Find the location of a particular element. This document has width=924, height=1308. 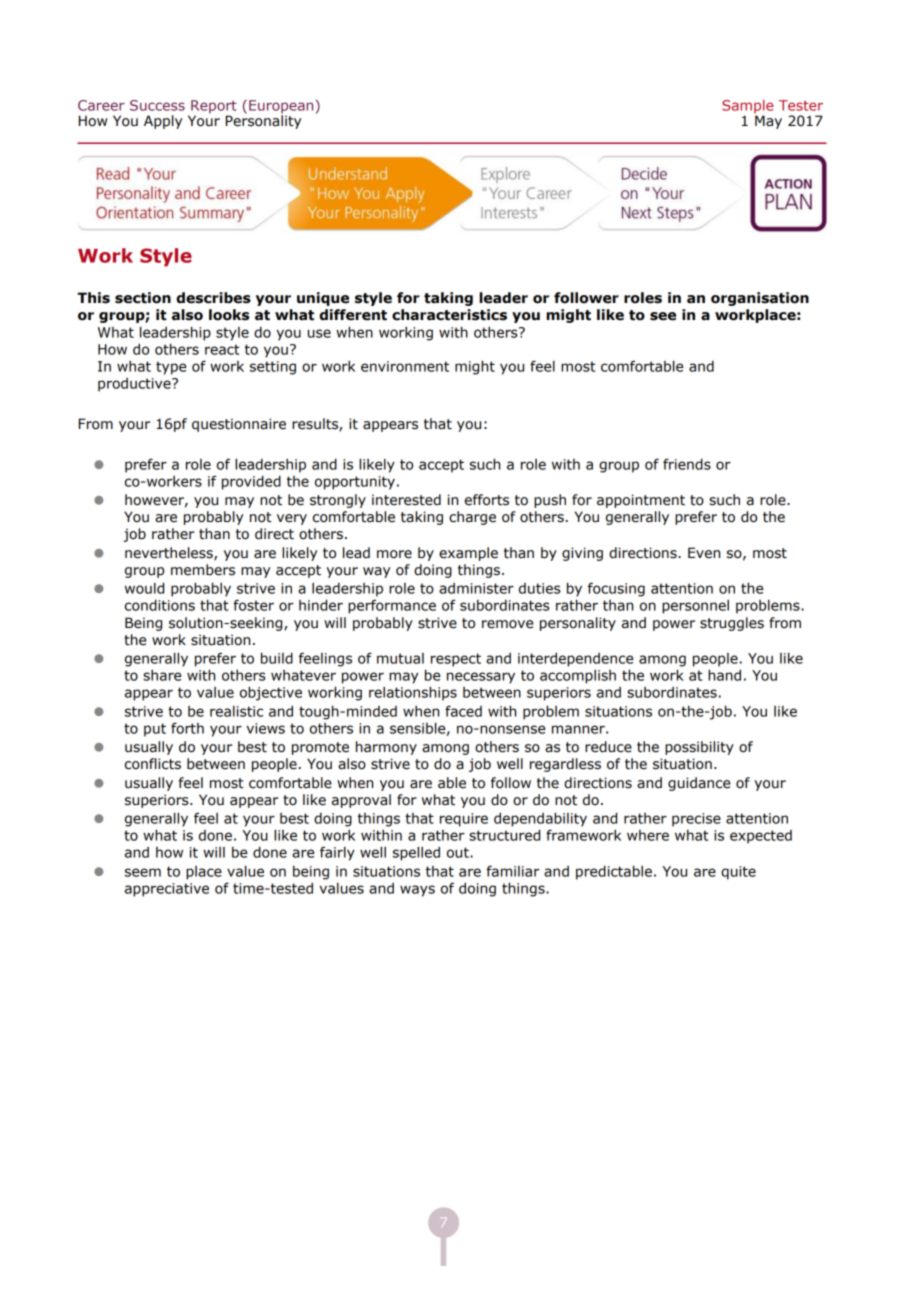

struggles is located at coordinates (732, 624).
